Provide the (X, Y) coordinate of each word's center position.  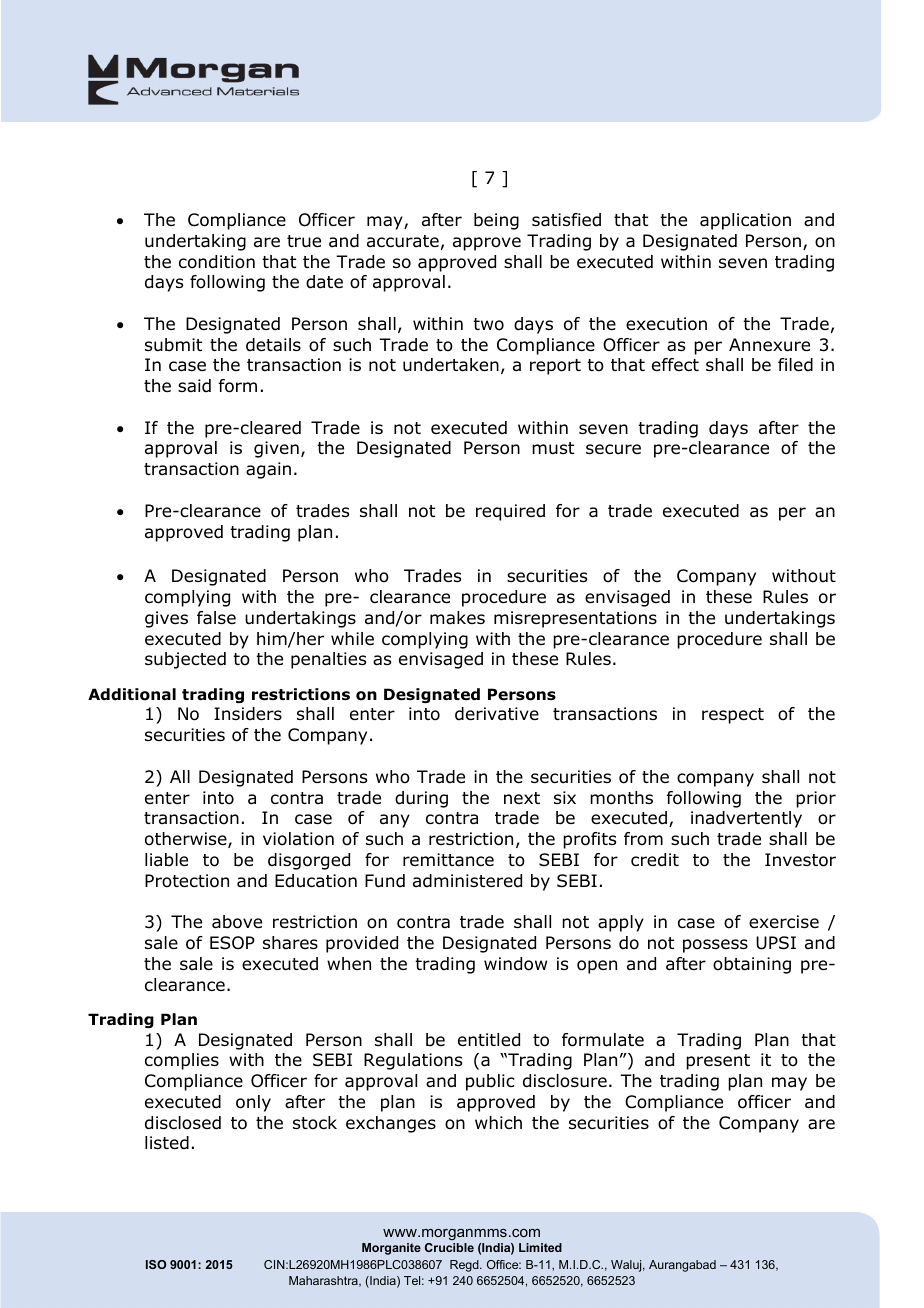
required (510, 512)
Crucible (449, 1247)
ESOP (232, 943)
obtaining (752, 965)
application (745, 221)
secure (613, 449)
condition (217, 262)
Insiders (248, 714)
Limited (540, 1247)
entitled (489, 1040)
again (268, 470)
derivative (497, 714)
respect (733, 716)
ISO (156, 1264)
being (496, 221)
